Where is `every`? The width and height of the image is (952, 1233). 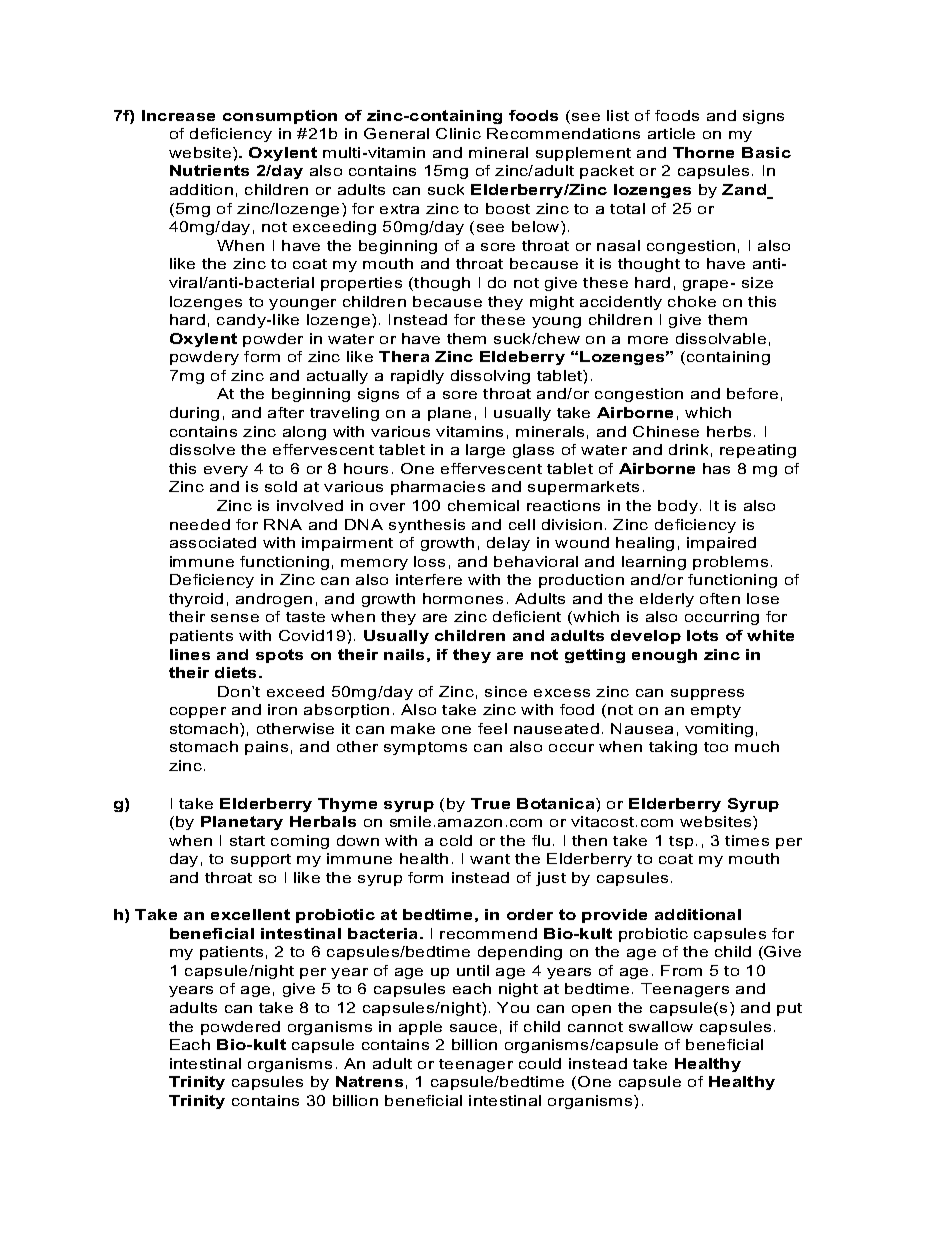 every is located at coordinates (226, 471).
